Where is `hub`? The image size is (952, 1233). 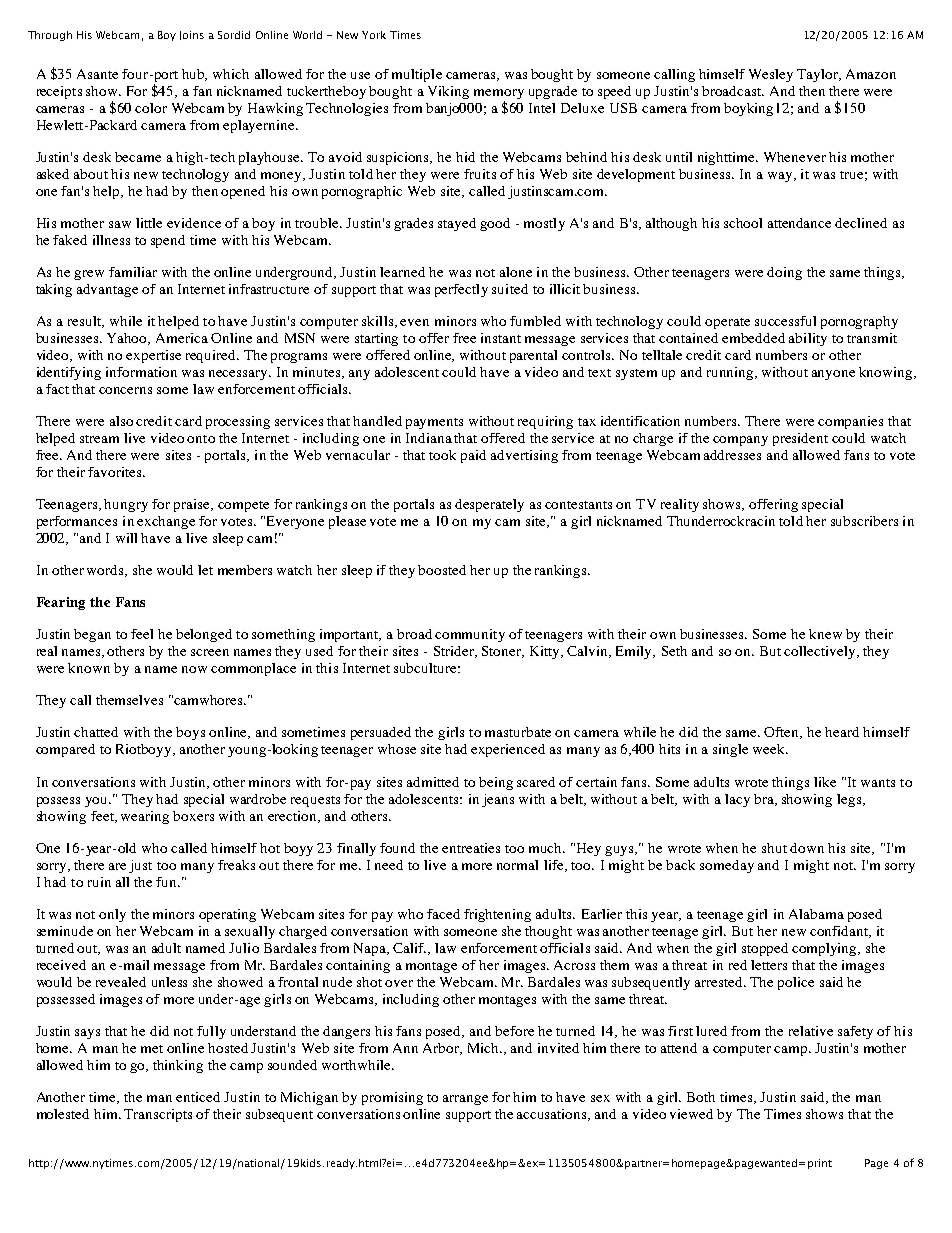
hub is located at coordinates (194, 75).
